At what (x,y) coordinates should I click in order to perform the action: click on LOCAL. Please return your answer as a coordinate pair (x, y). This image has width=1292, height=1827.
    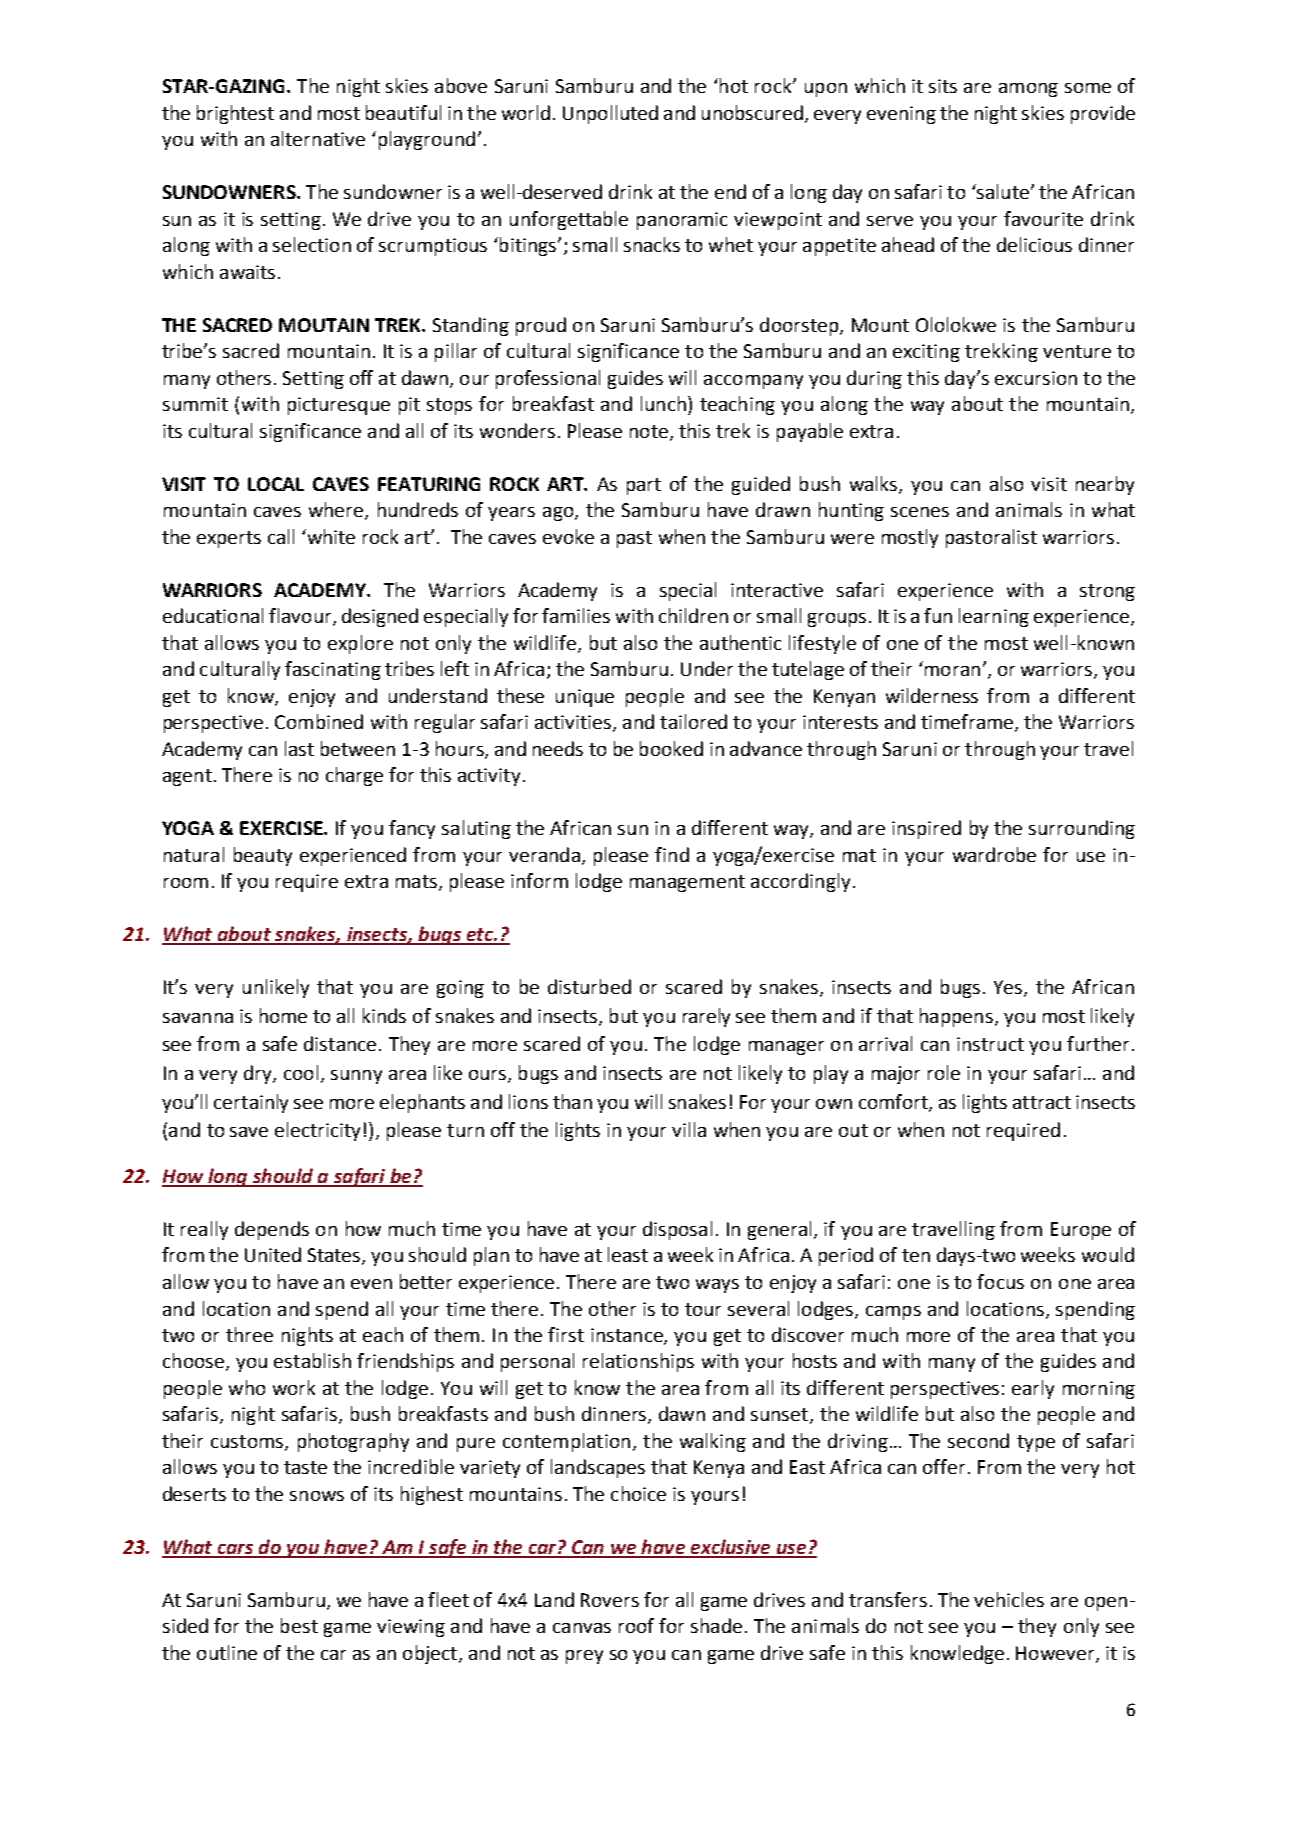
    Looking at the image, I should click on (276, 484).
